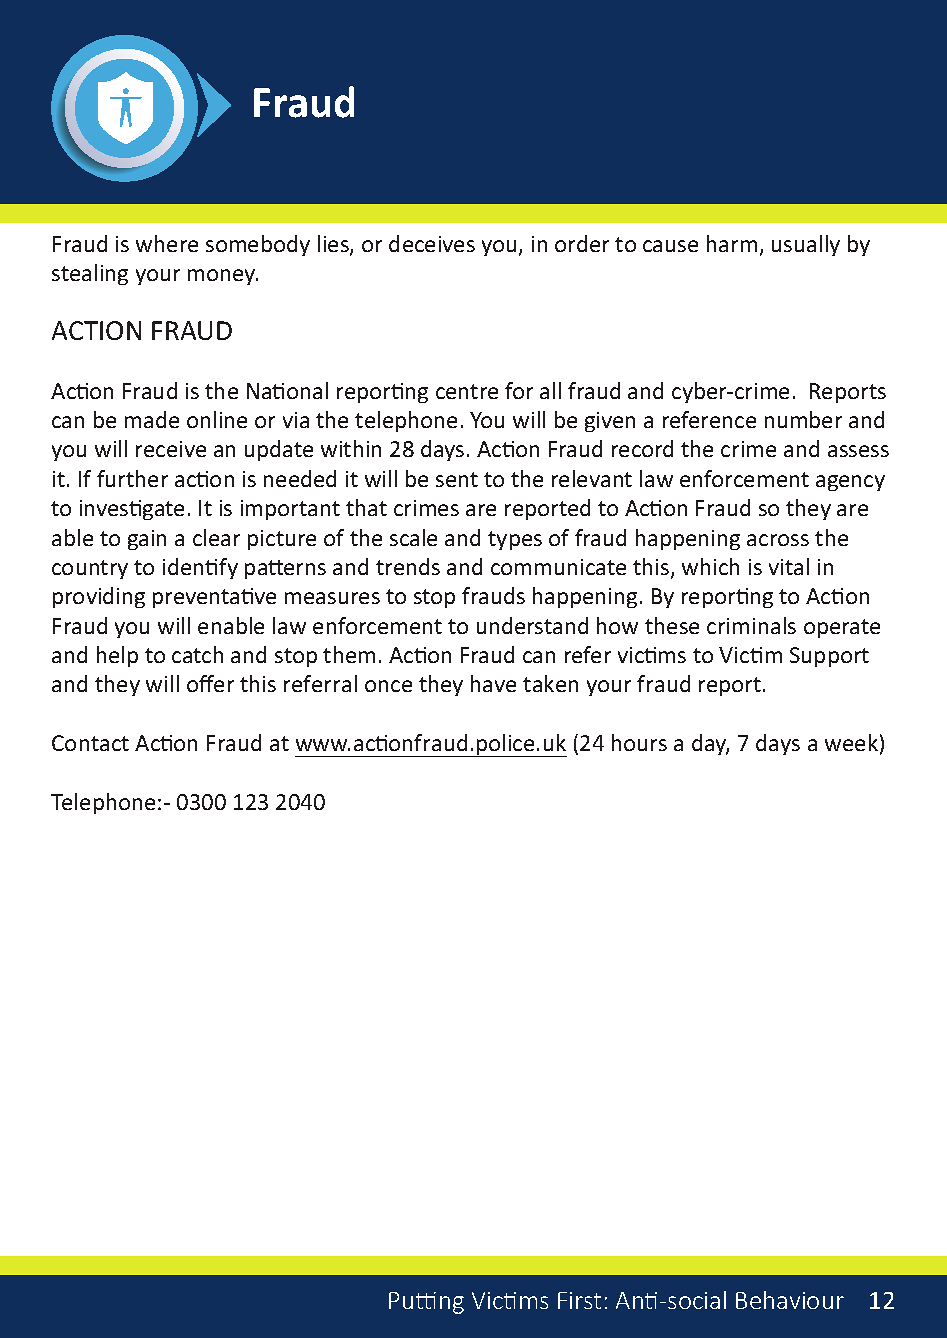  What do you see at coordinates (197, 654) in the page?
I see `catch` at bounding box center [197, 654].
